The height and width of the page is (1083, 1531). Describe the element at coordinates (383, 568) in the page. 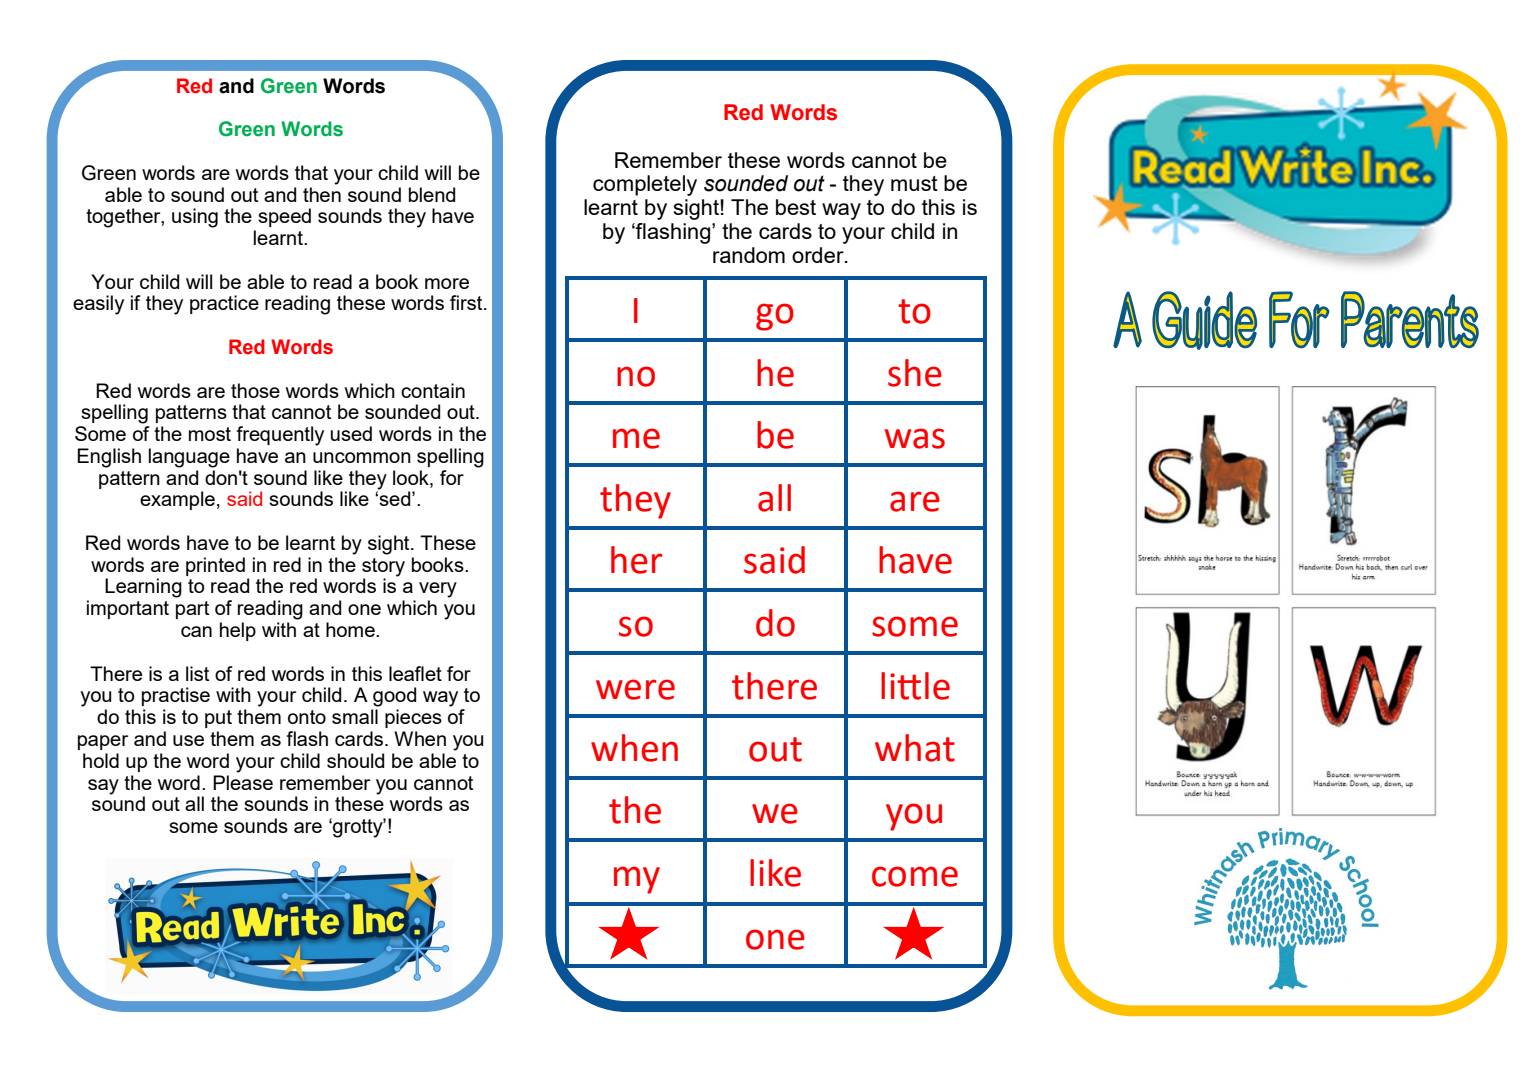

I see `story` at that location.
